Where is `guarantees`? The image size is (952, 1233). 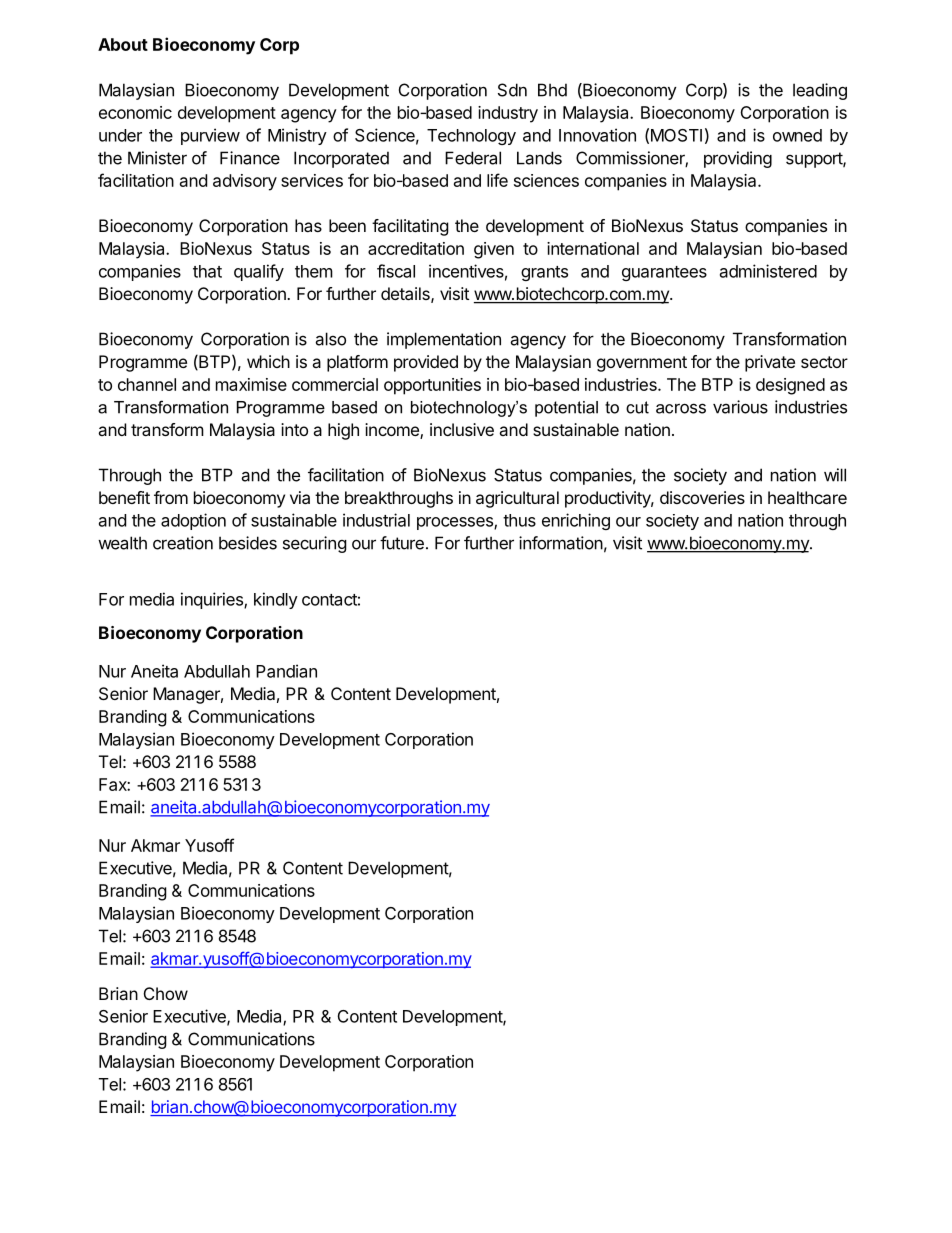 guarantees is located at coordinates (664, 273).
